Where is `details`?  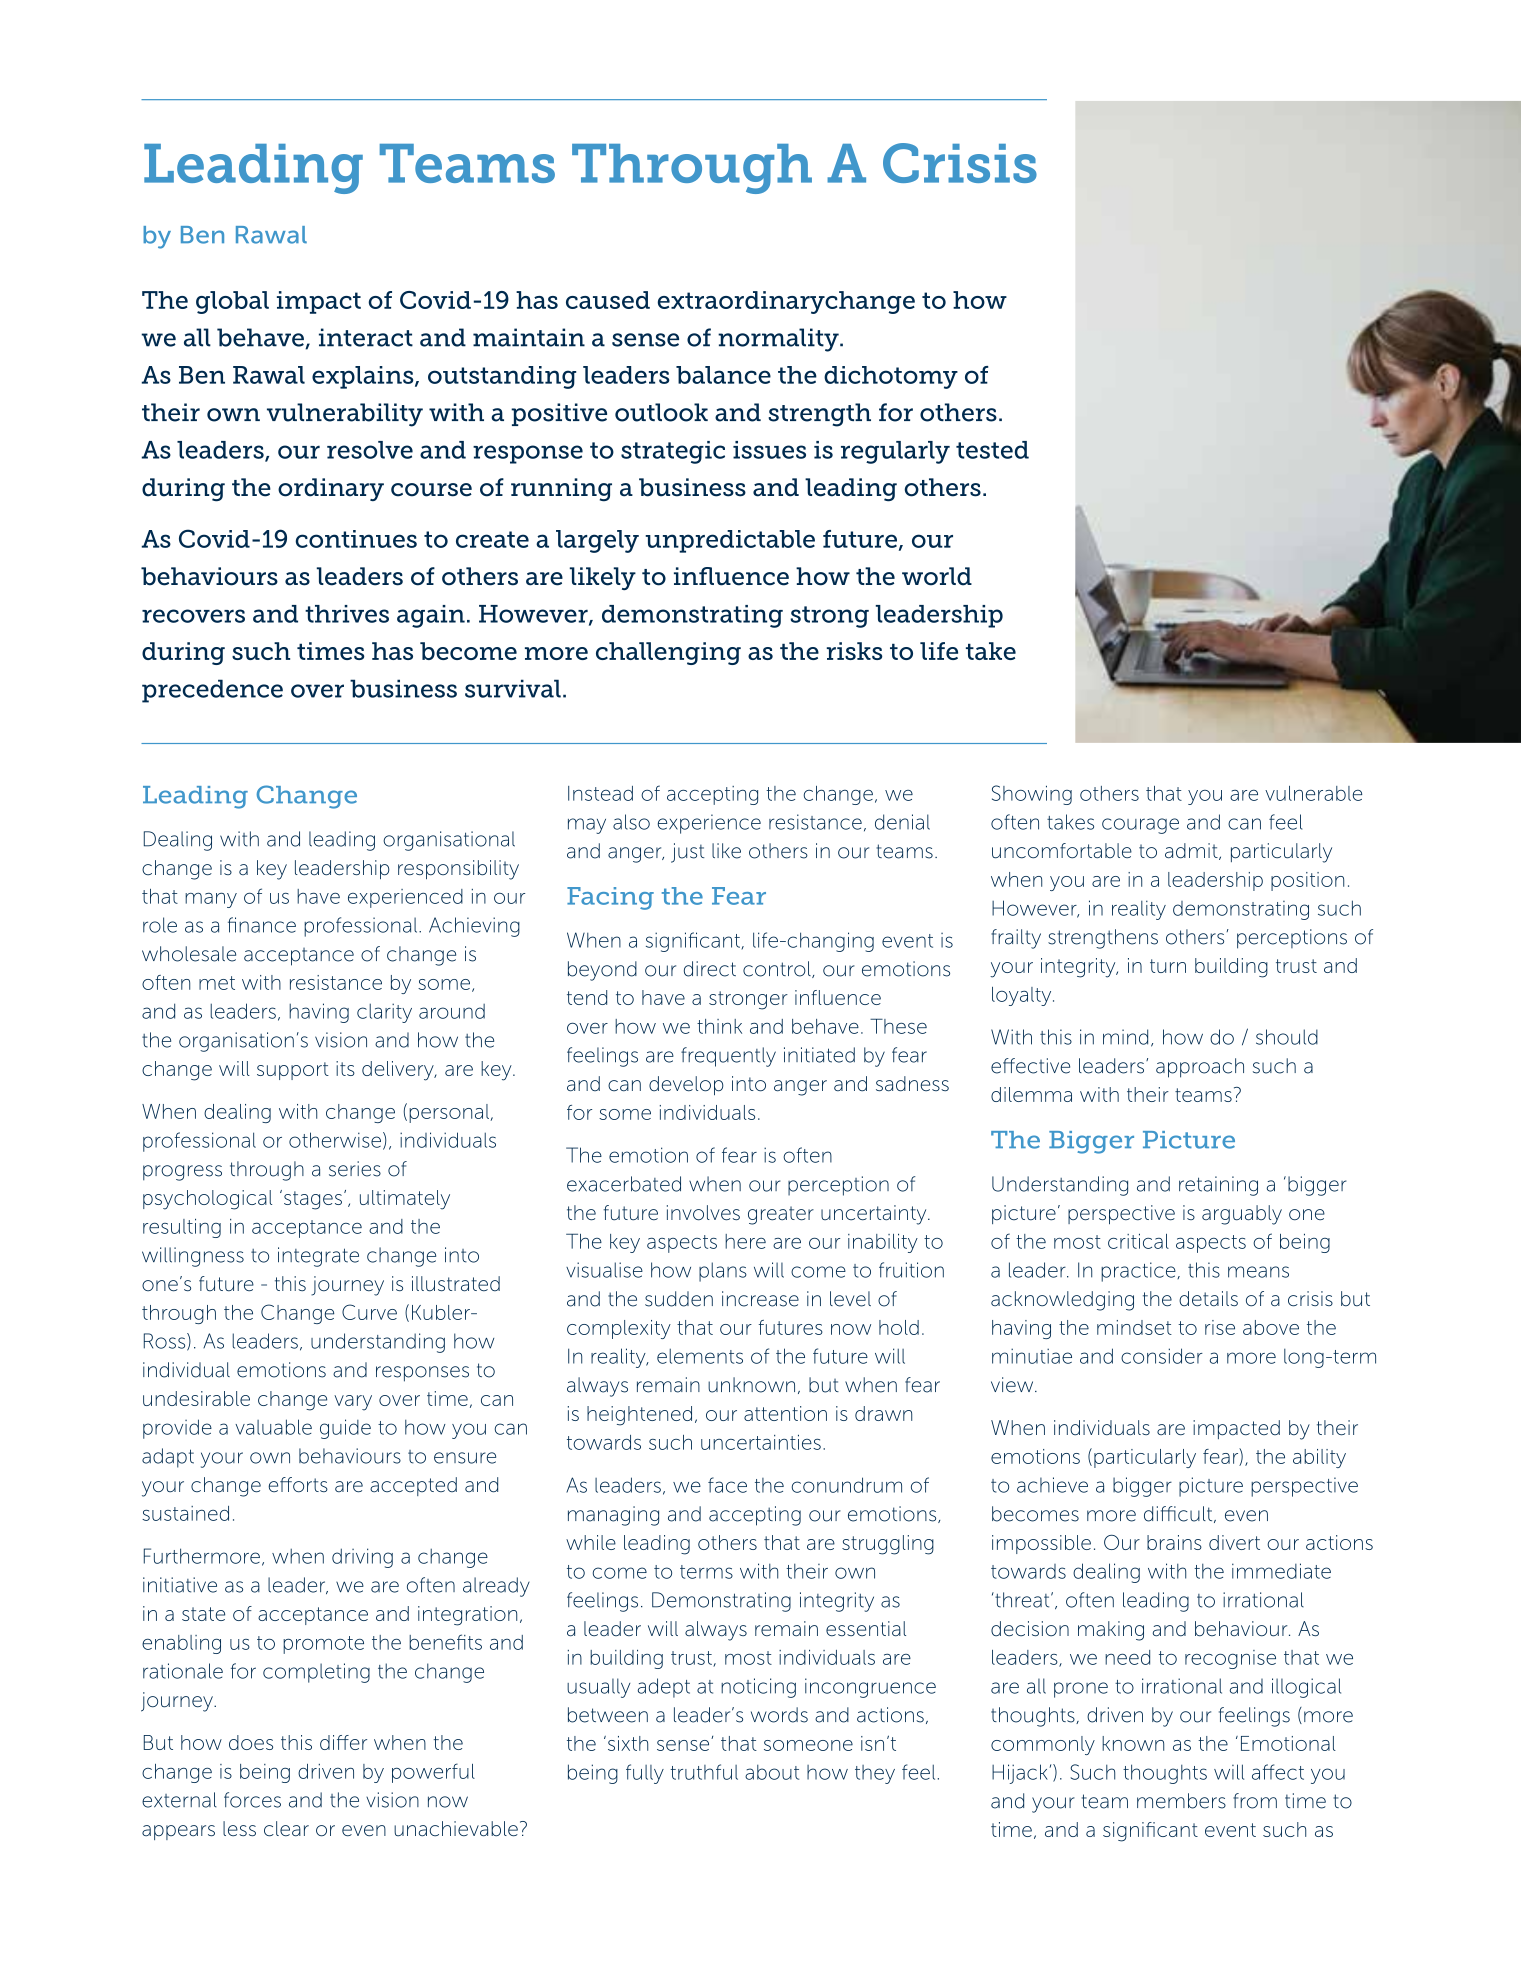
details is located at coordinates (1208, 1299).
